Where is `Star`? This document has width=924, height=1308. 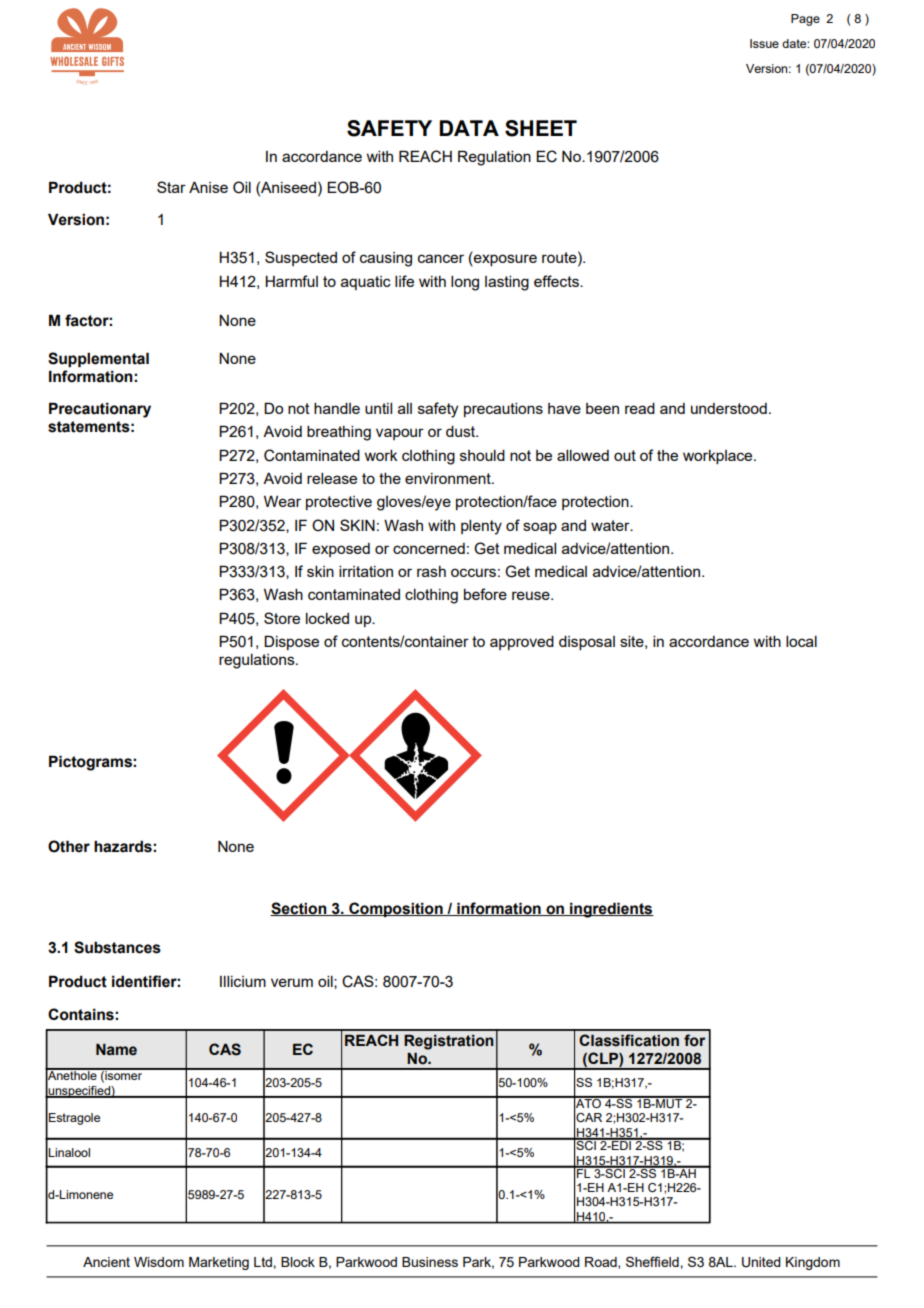
Star is located at coordinates (171, 187).
